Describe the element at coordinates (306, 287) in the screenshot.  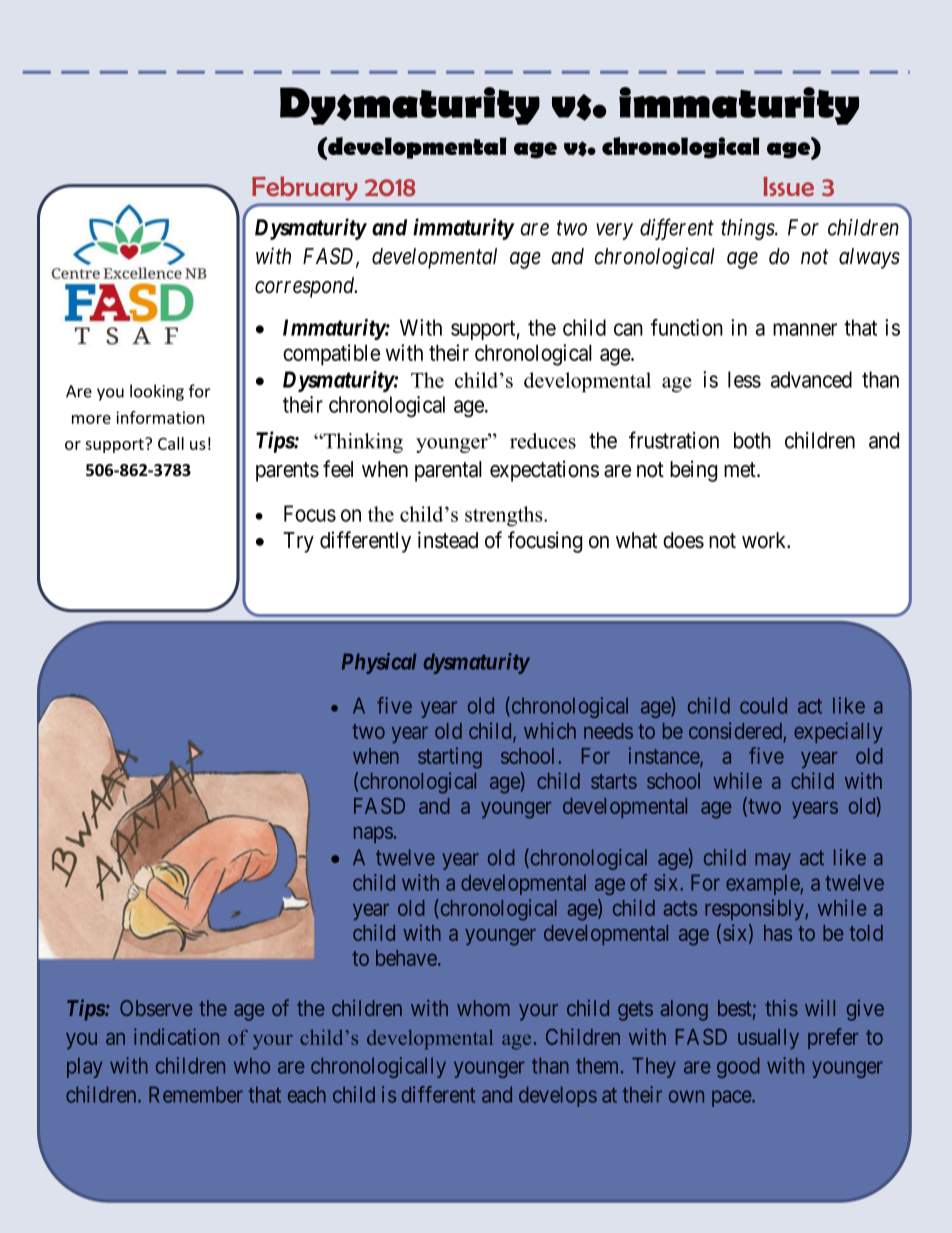
I see `correspond` at that location.
